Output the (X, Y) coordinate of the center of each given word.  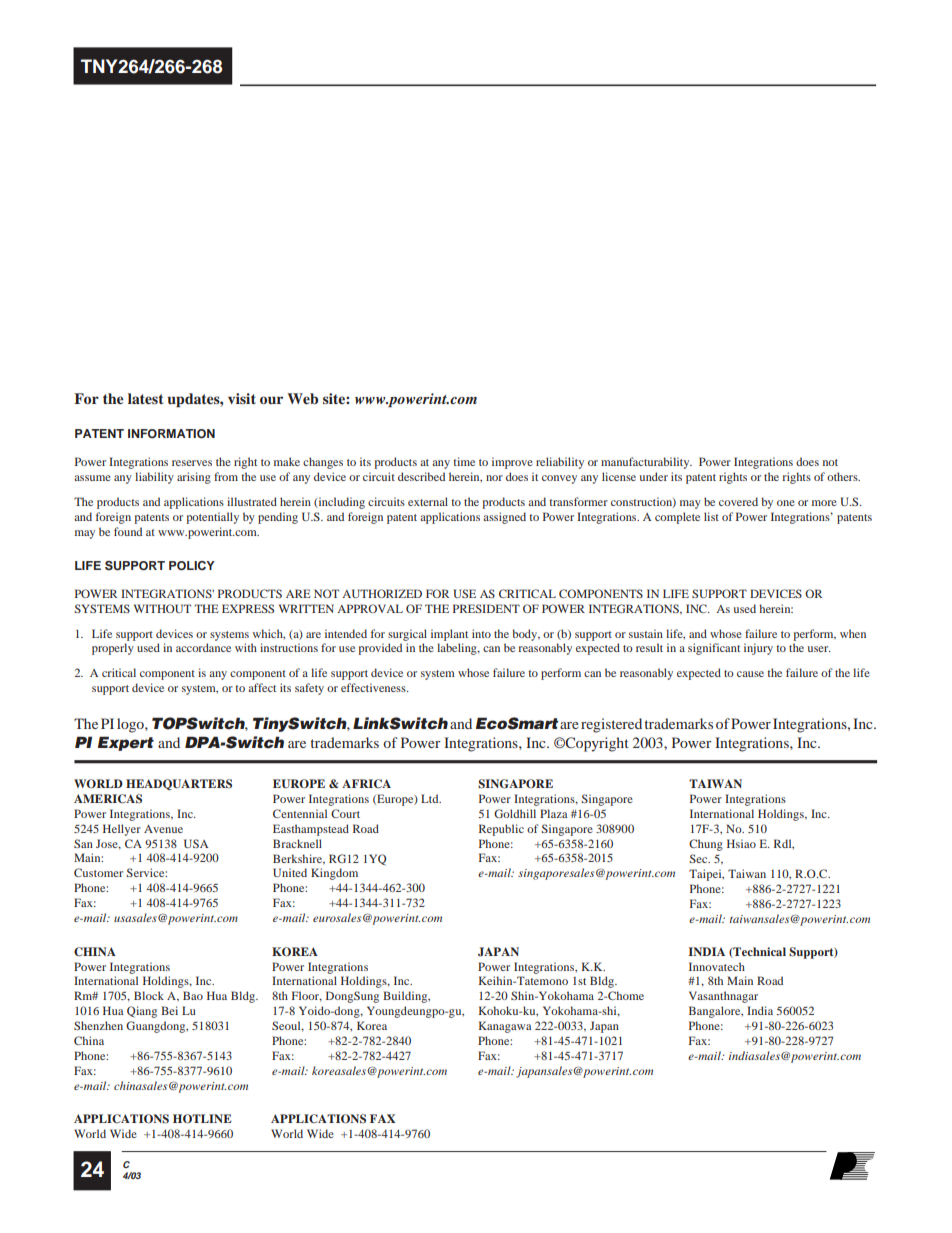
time (464, 461)
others (843, 476)
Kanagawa (505, 1027)
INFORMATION (171, 434)
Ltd (431, 798)
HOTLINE (202, 1119)
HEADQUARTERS (179, 784)
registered (611, 725)
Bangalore (716, 1012)
